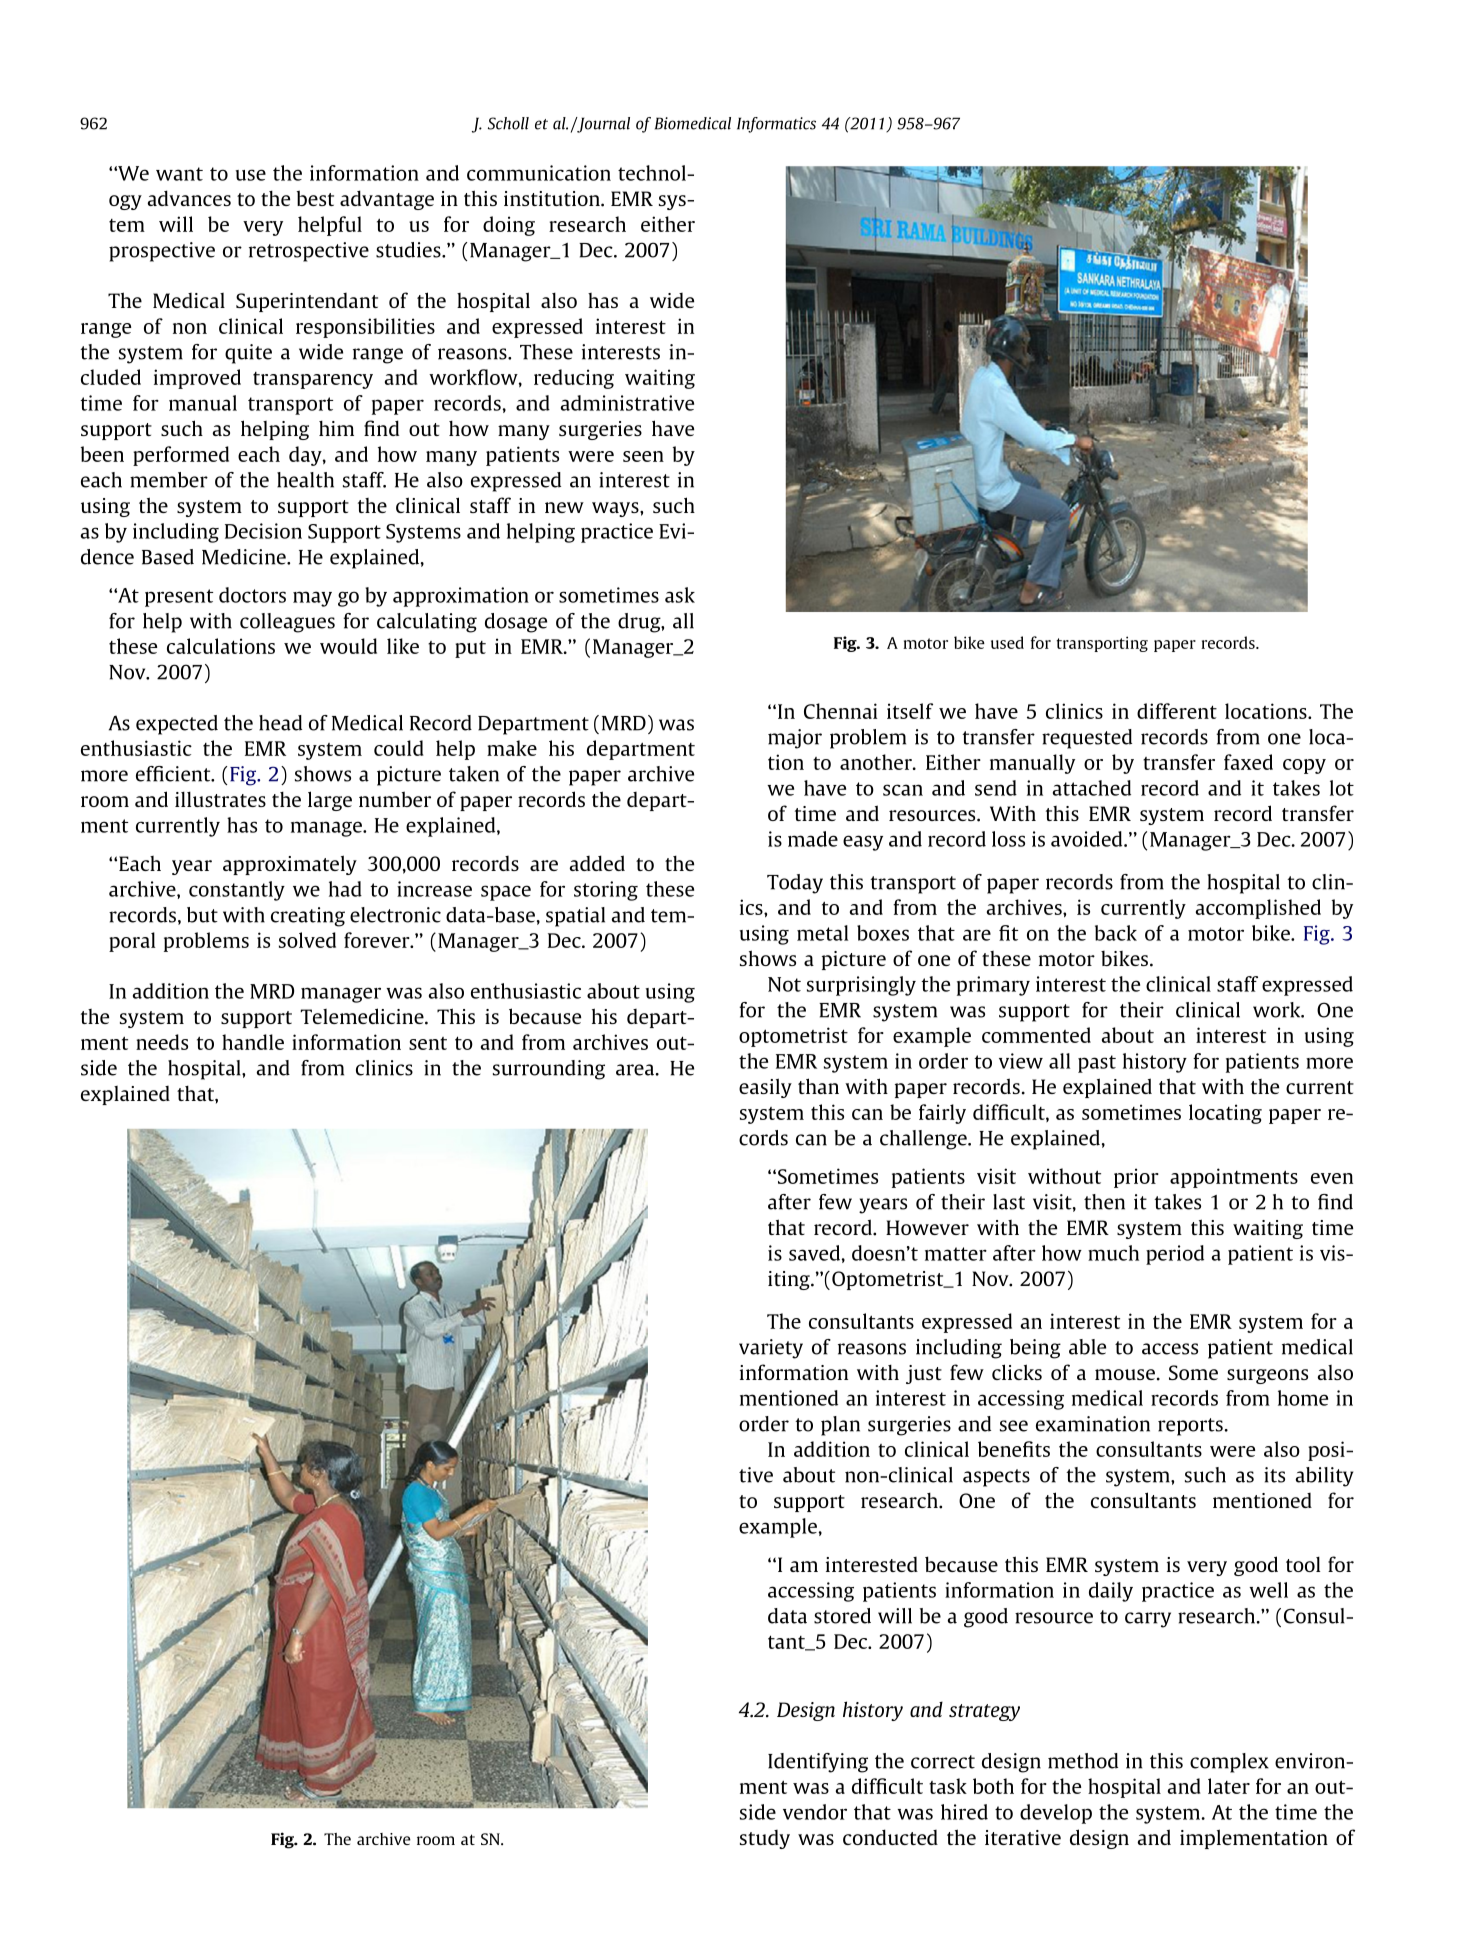 The image size is (1458, 1943). Describe the element at coordinates (315, 198) in the screenshot. I see `best` at that location.
